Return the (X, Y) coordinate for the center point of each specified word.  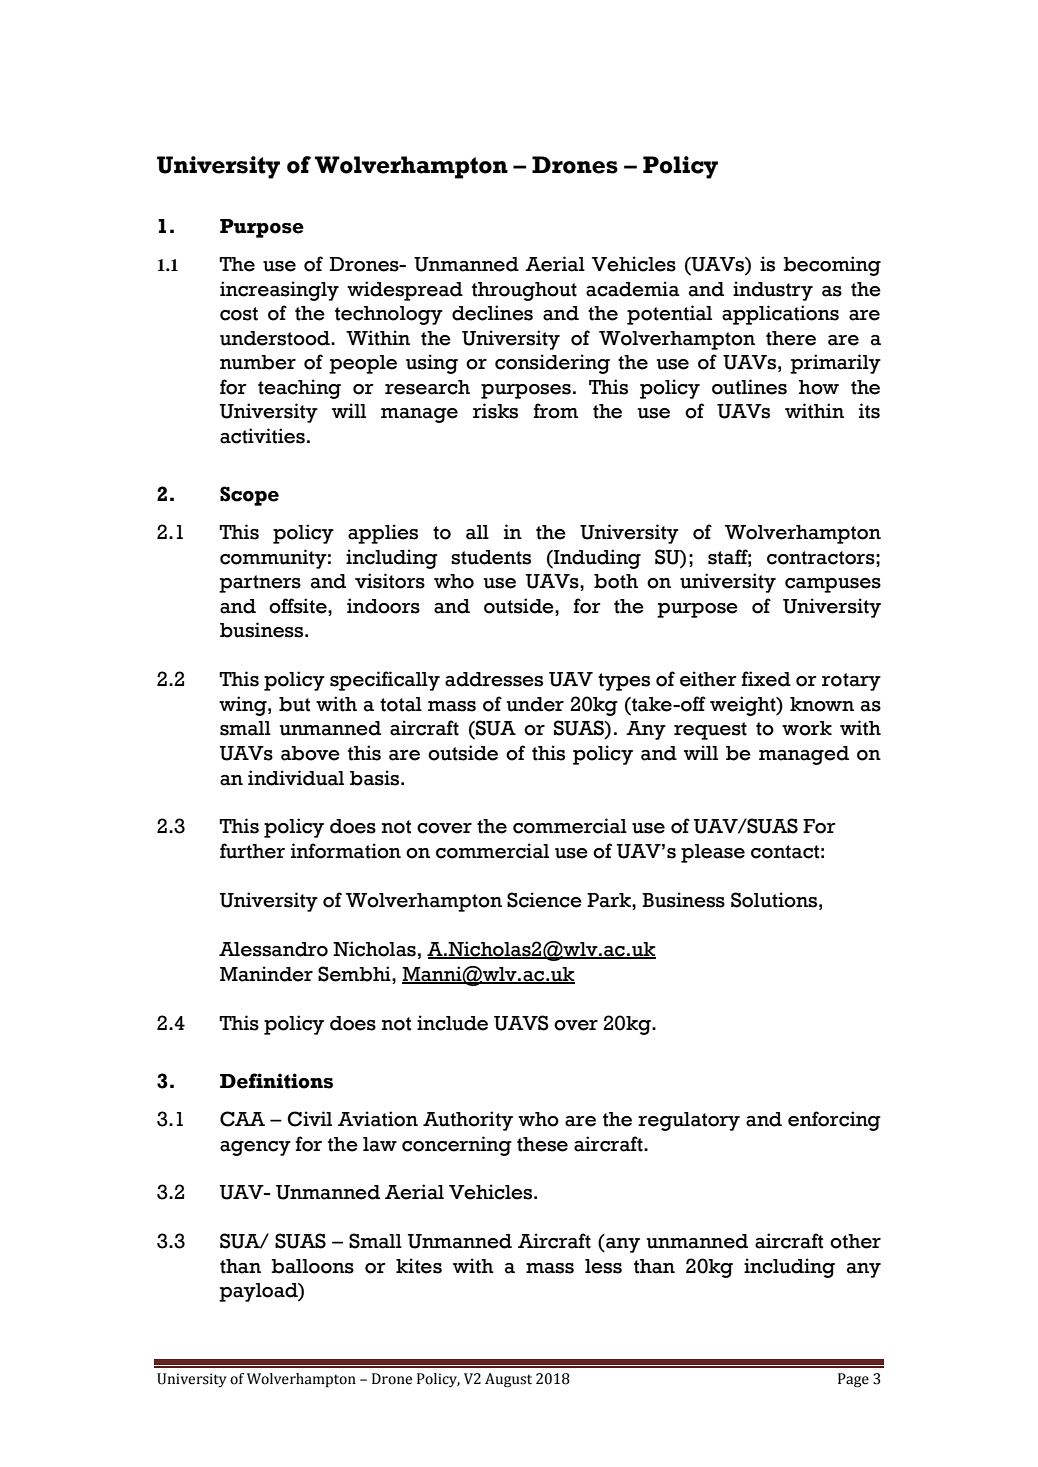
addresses (494, 679)
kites (419, 1266)
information (346, 851)
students (491, 557)
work (807, 728)
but (294, 704)
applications (780, 315)
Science (544, 900)
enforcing (834, 1121)
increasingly (279, 291)
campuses (833, 585)
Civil (309, 1119)
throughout (524, 291)
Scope (249, 496)
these (542, 1144)
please (713, 853)
